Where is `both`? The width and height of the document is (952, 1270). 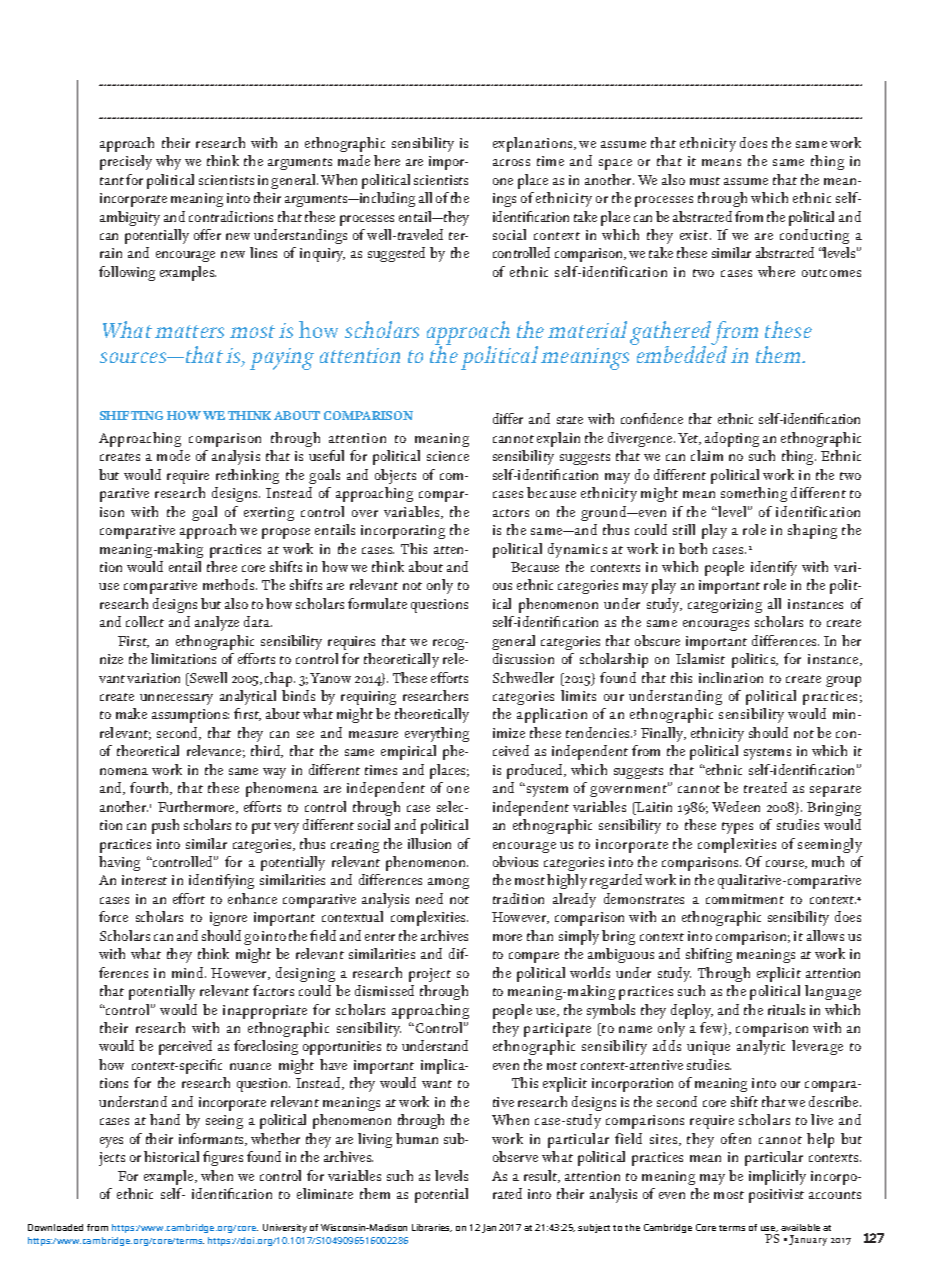
both is located at coordinates (693, 548).
